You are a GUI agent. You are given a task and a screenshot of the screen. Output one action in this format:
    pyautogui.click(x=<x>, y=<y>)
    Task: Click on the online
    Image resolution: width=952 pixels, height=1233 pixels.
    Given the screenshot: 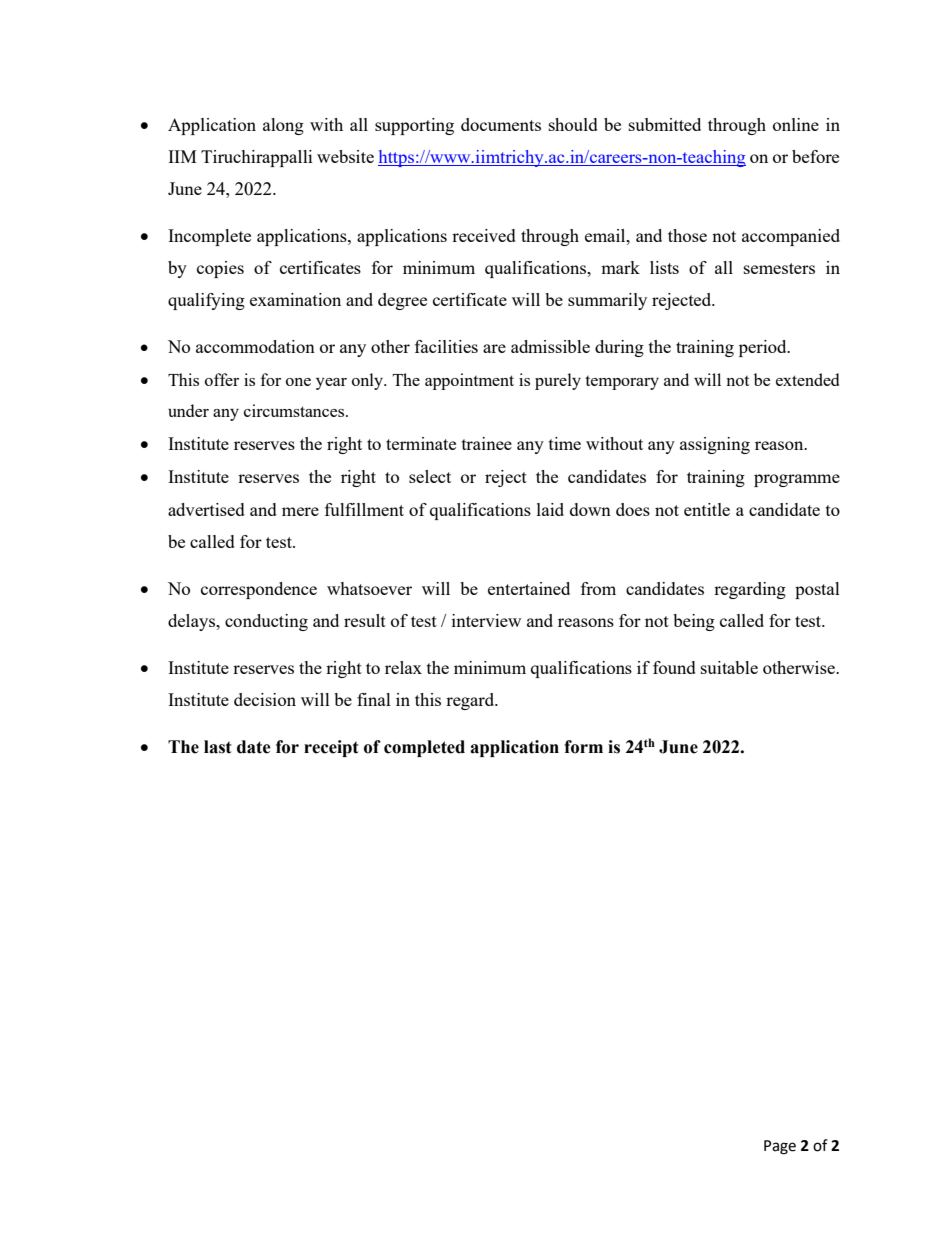 What is the action you would take?
    pyautogui.click(x=796, y=124)
